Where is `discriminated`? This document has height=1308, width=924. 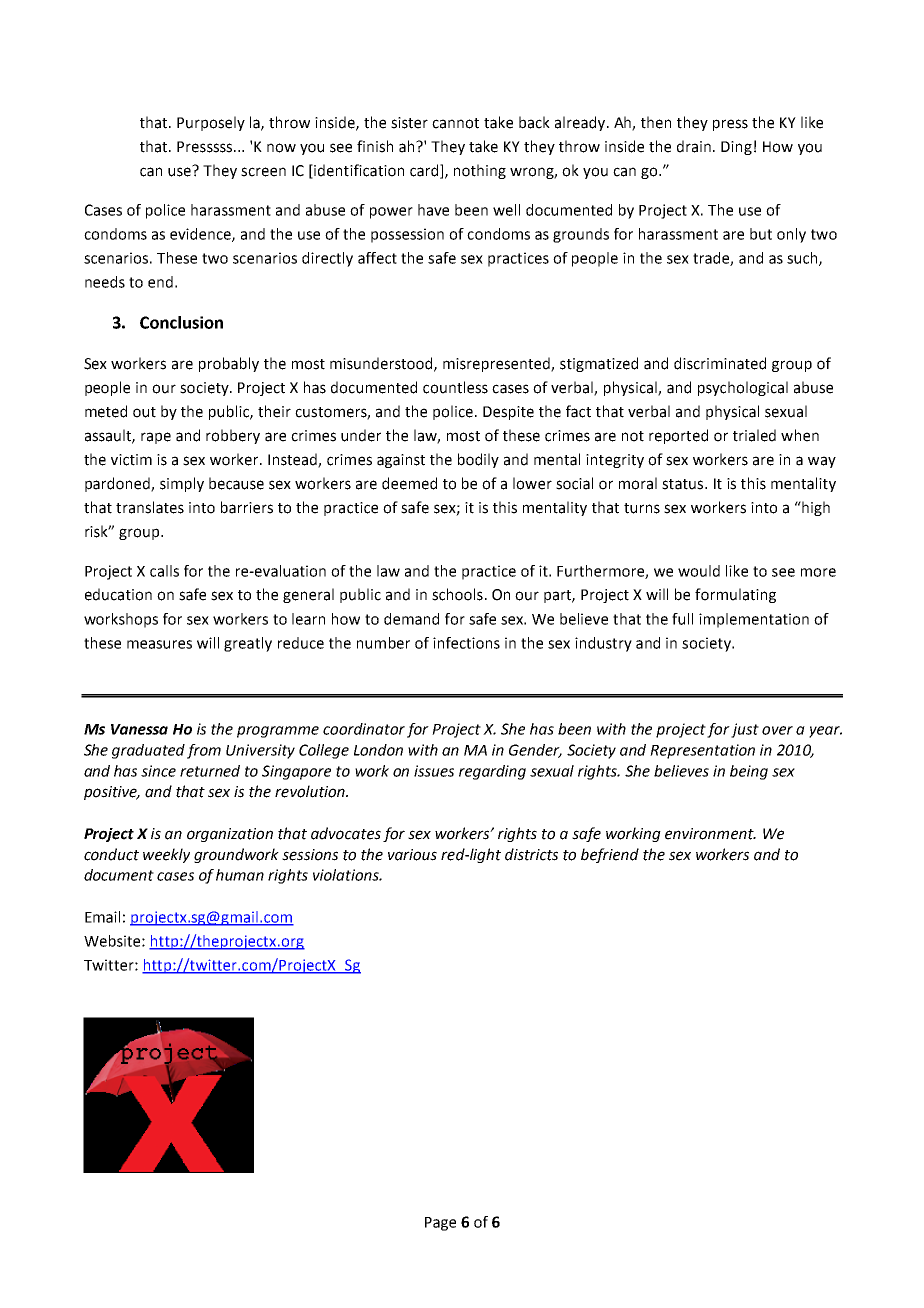
discriminated is located at coordinates (720, 363).
